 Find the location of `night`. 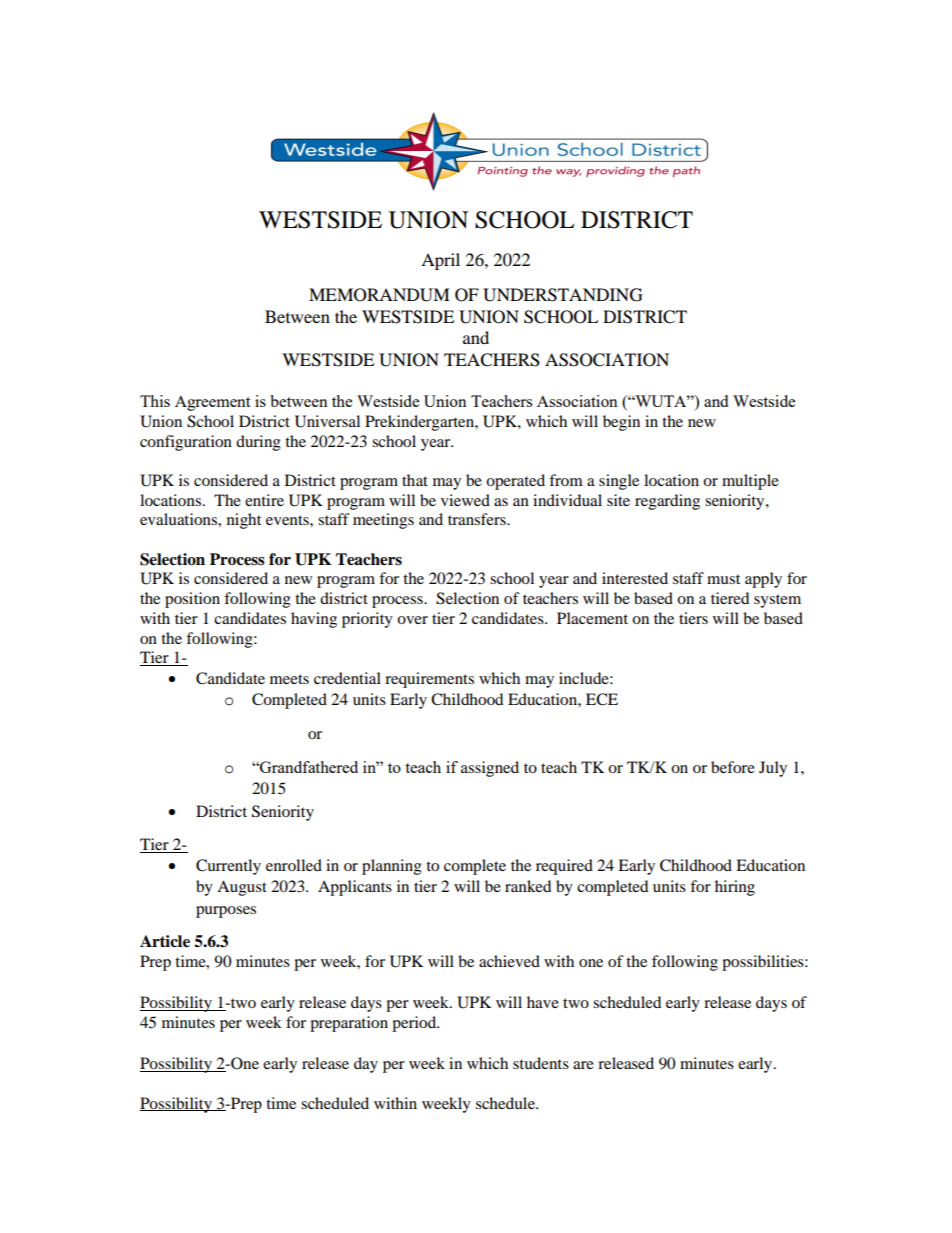

night is located at coordinates (244, 521).
